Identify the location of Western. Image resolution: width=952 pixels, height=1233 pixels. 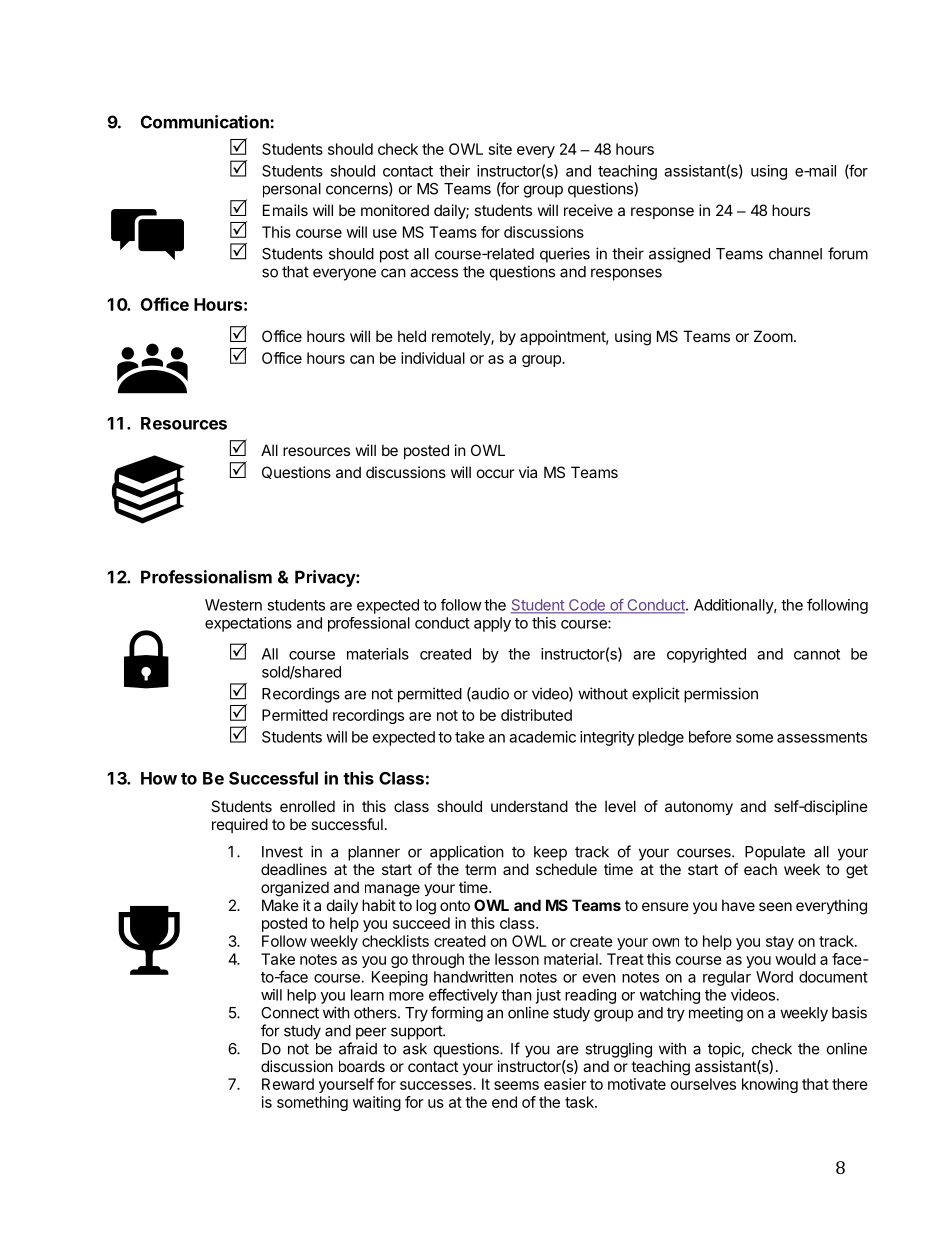
(233, 605).
